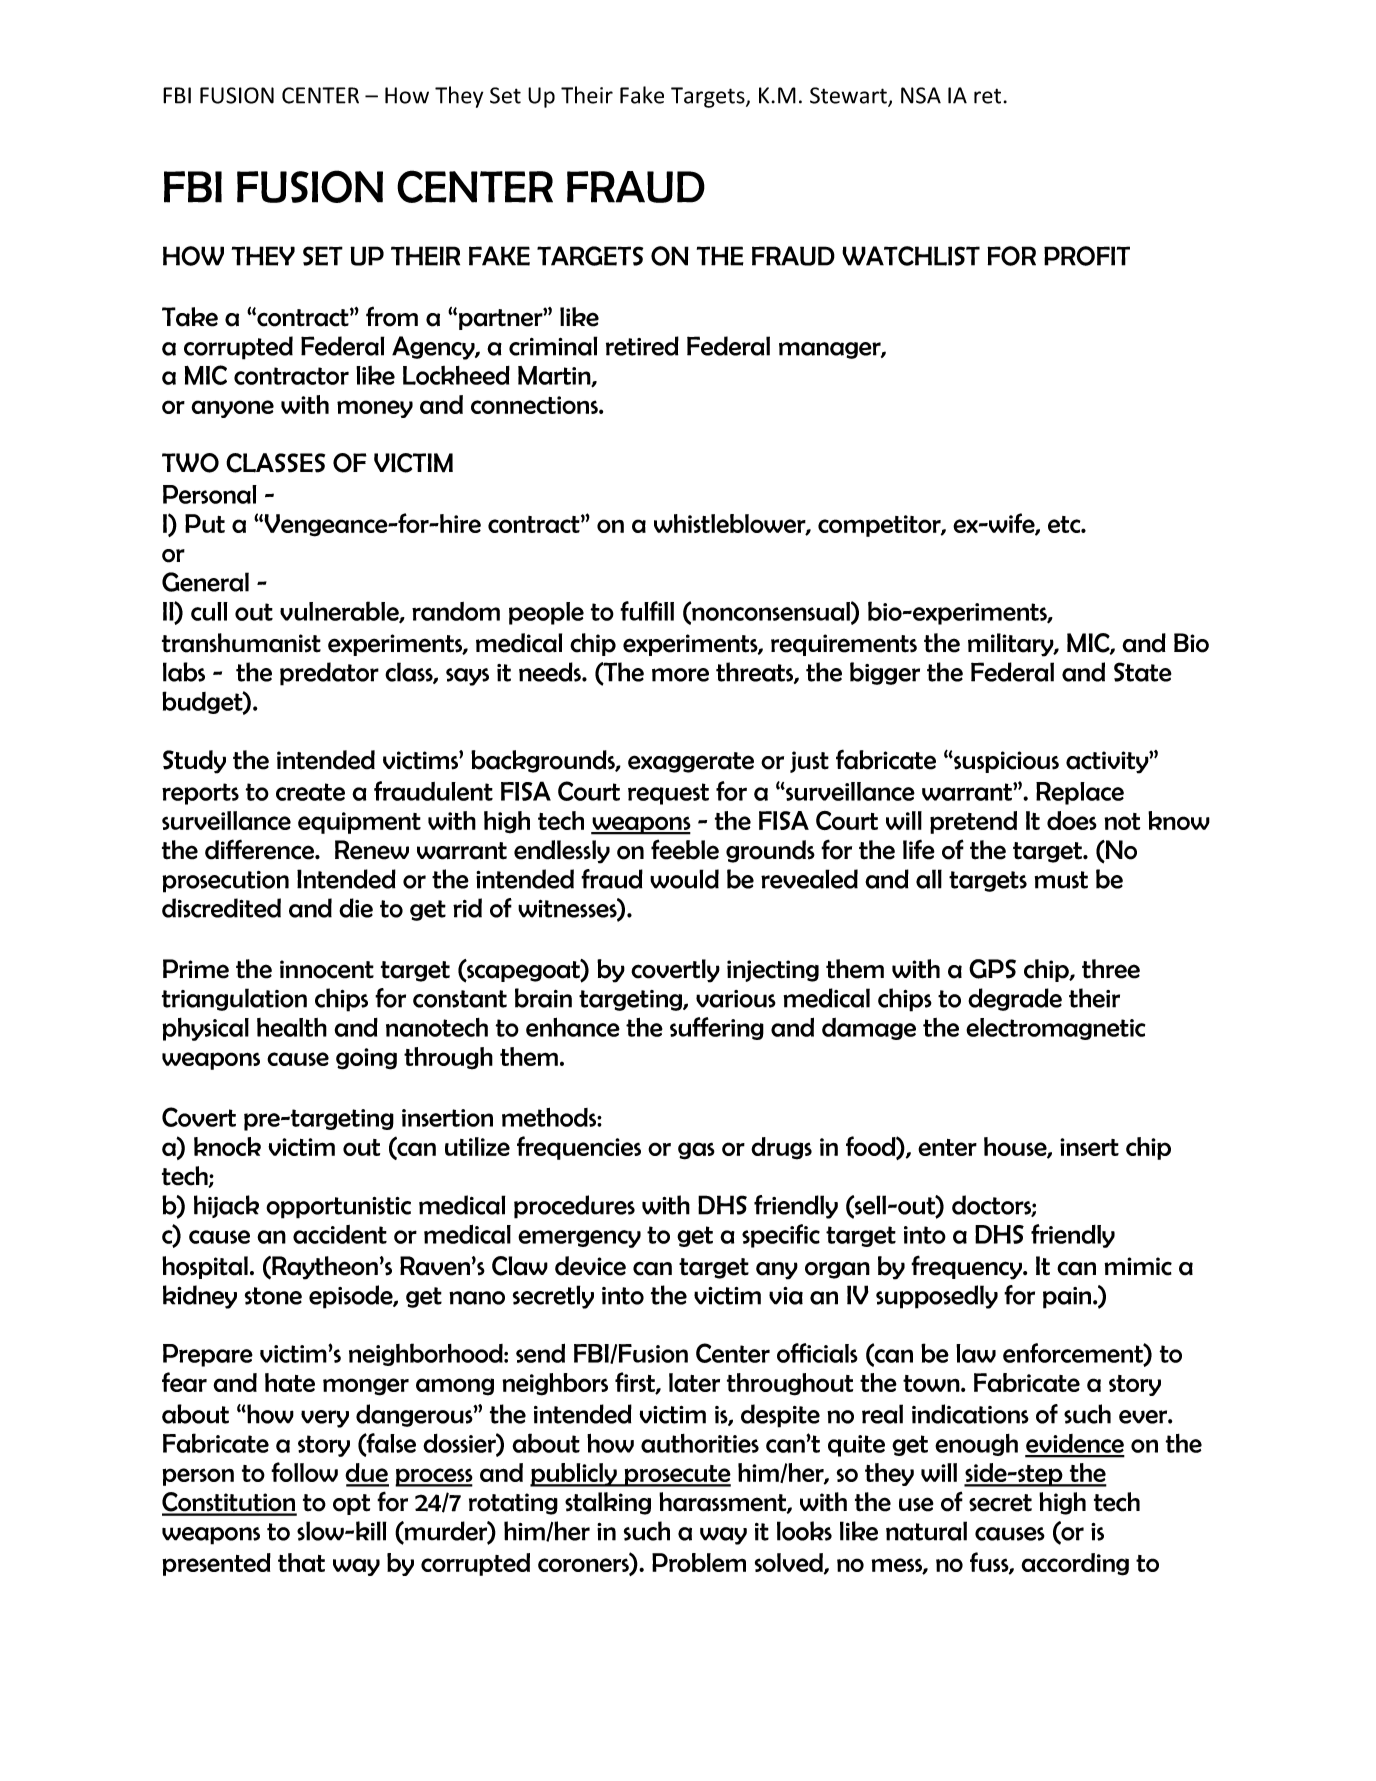 The height and width of the screenshot is (1781, 1376). I want to click on innocent, so click(327, 969).
